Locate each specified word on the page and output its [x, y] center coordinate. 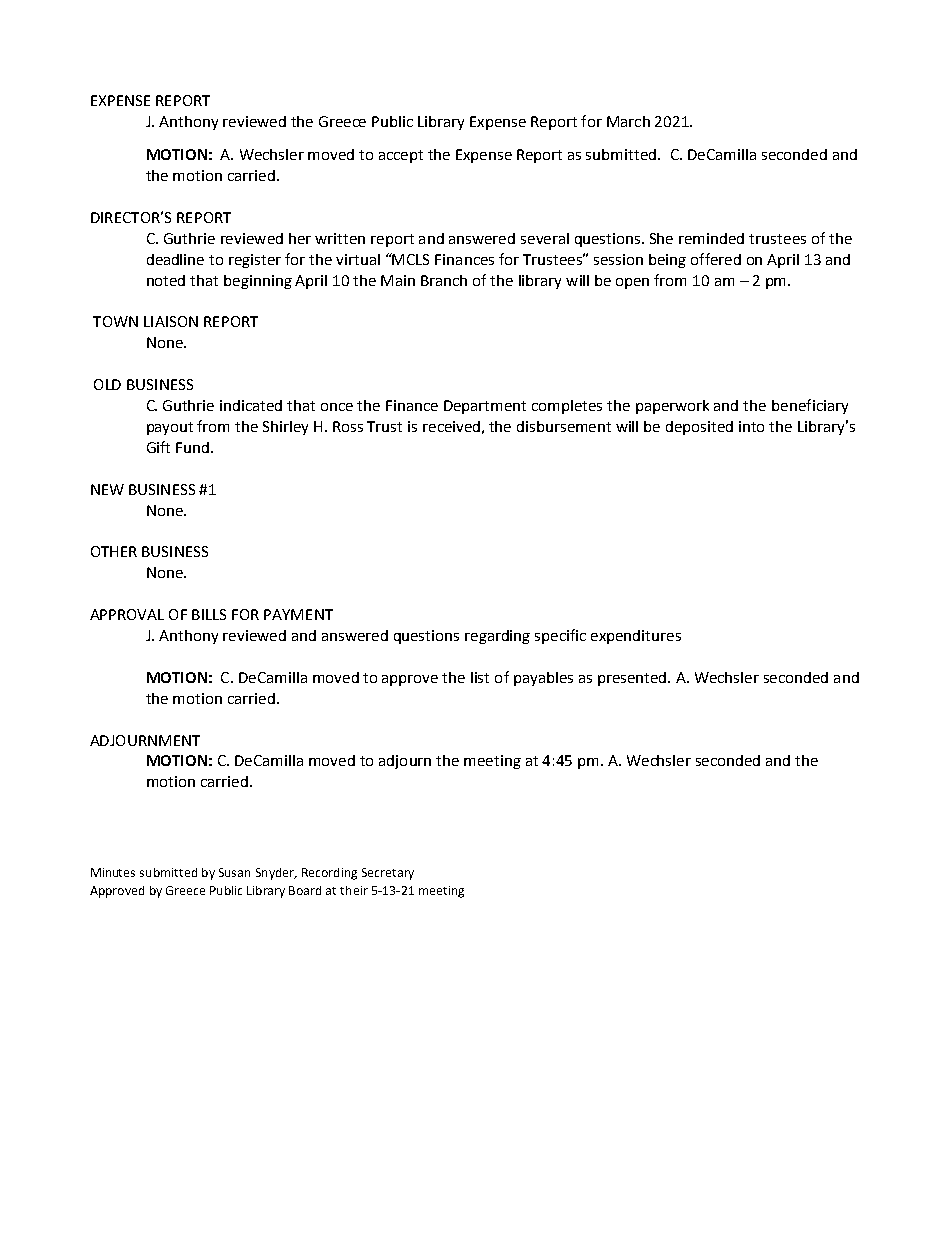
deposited [699, 428]
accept [401, 156]
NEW [107, 489]
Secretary [388, 874]
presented [633, 679]
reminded [711, 238]
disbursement [564, 426]
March [628, 121]
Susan [234, 872]
